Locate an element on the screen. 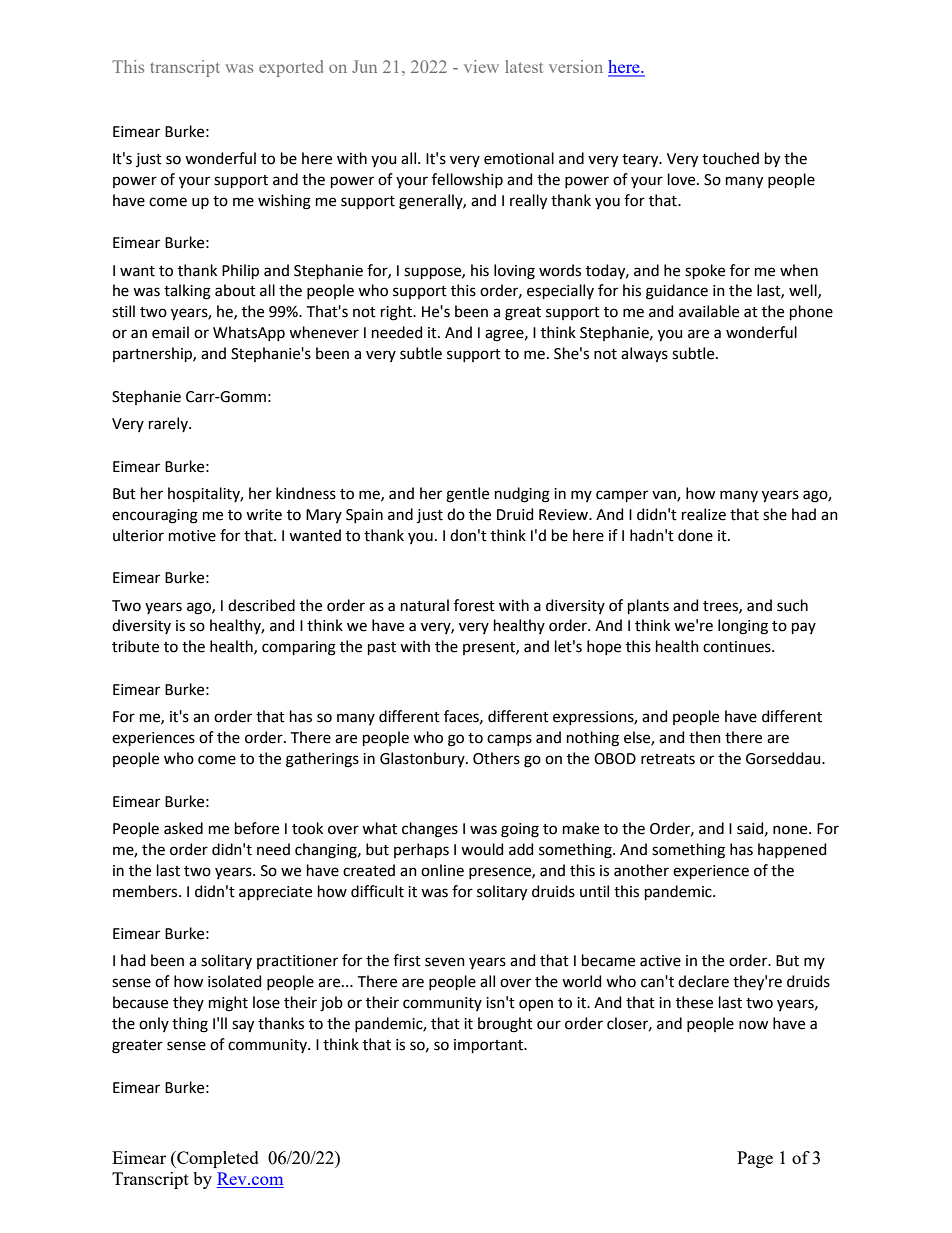 This screenshot has width=952, height=1233. longing is located at coordinates (743, 627).
